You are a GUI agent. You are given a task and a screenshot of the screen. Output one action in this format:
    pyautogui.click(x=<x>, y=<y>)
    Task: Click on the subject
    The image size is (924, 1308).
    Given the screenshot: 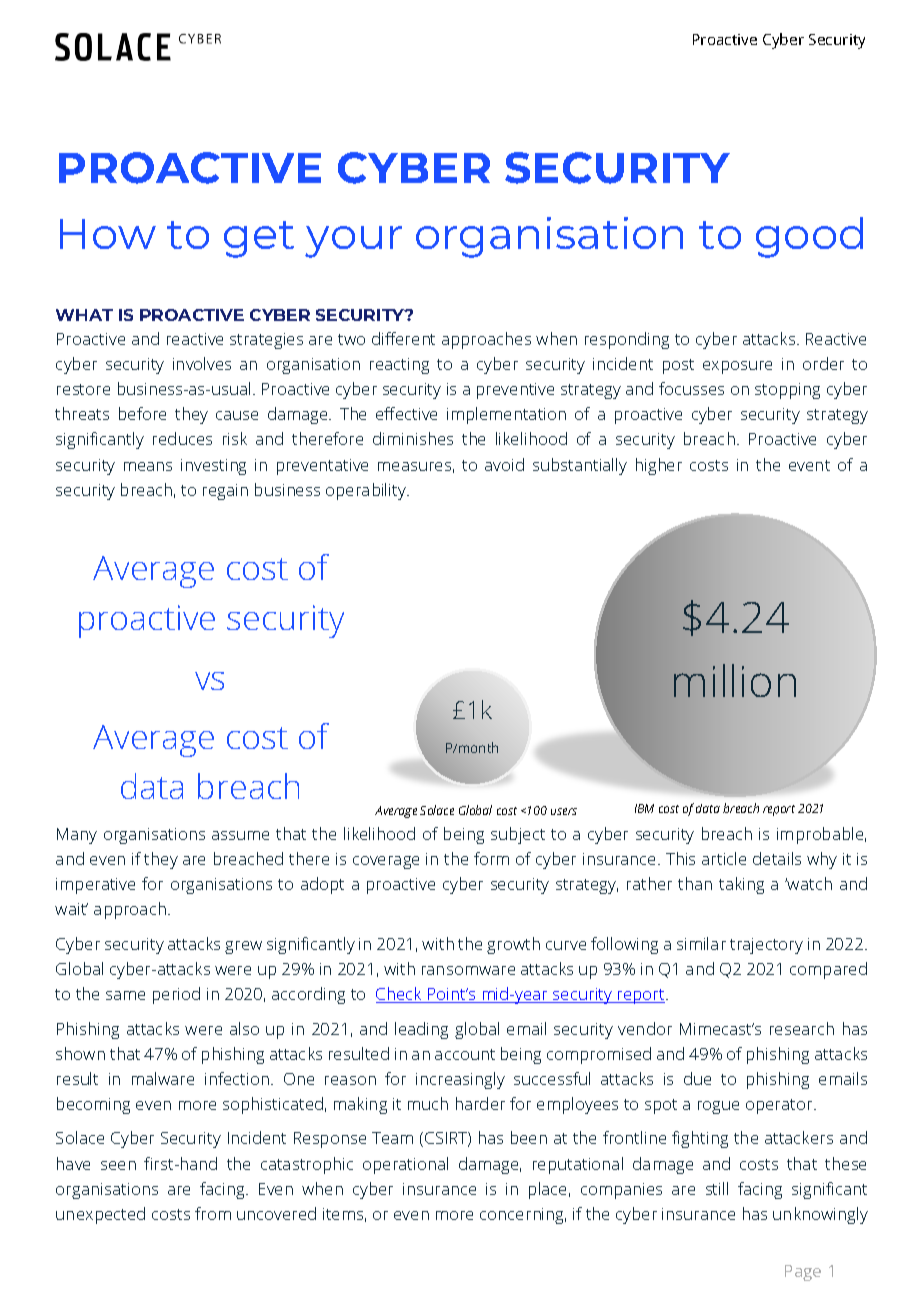 What is the action you would take?
    pyautogui.click(x=518, y=835)
